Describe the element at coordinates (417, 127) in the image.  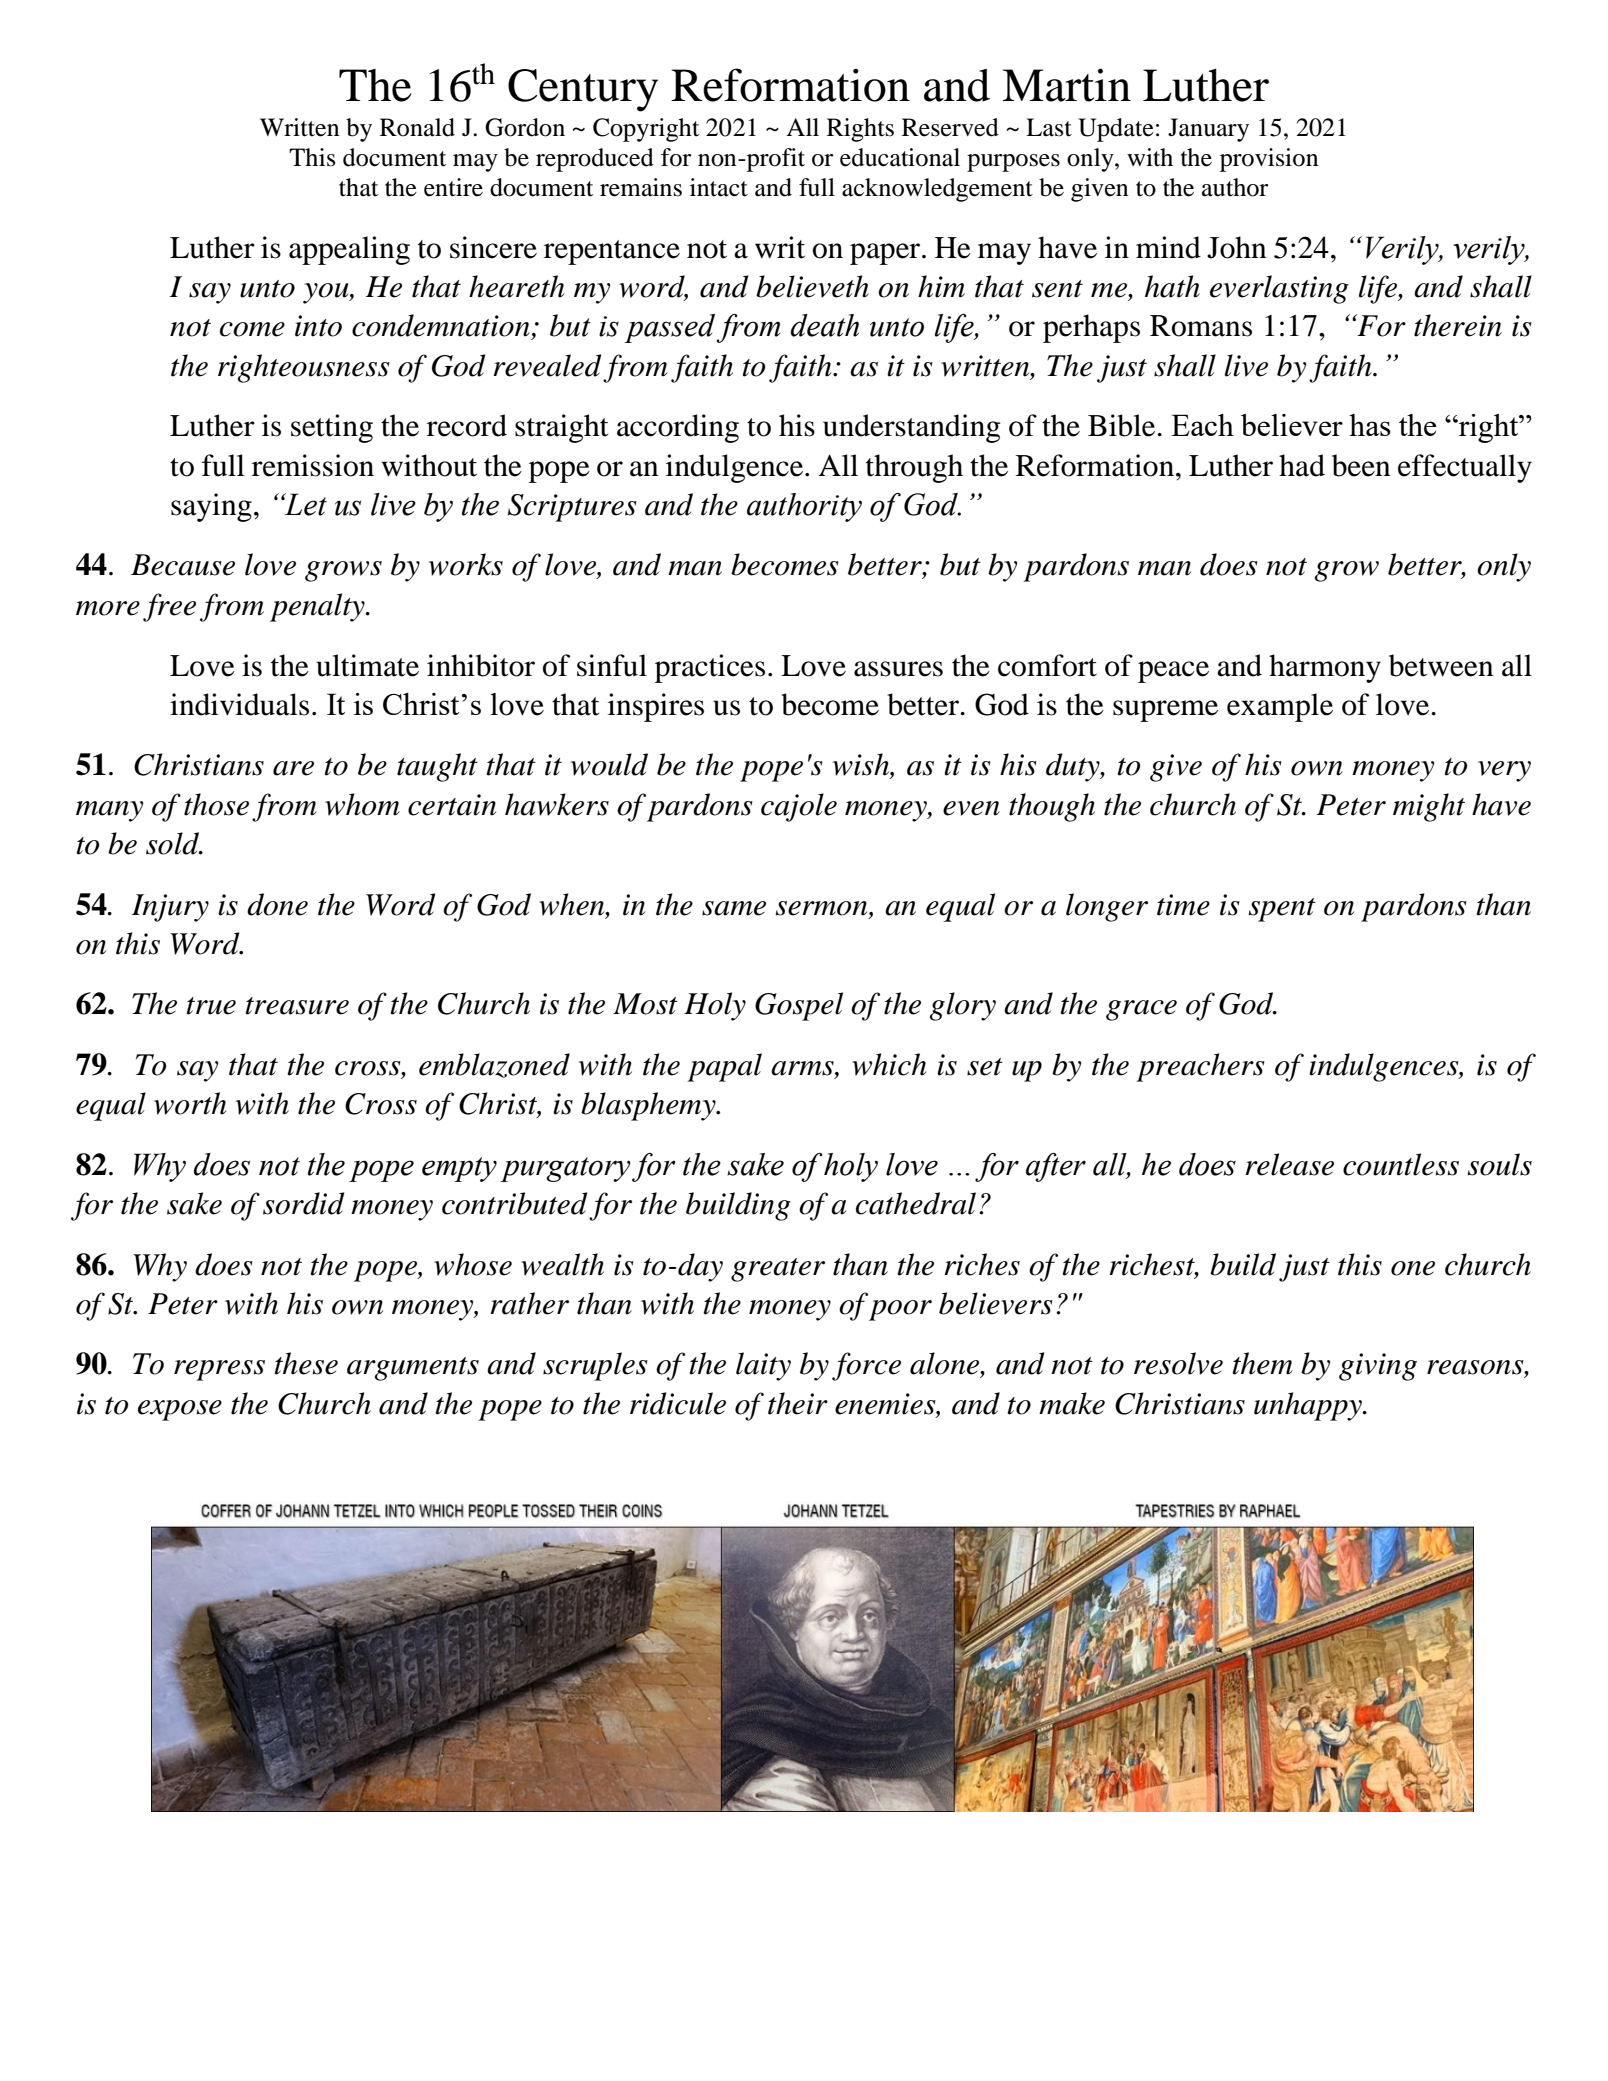
I see `Ronald` at that location.
